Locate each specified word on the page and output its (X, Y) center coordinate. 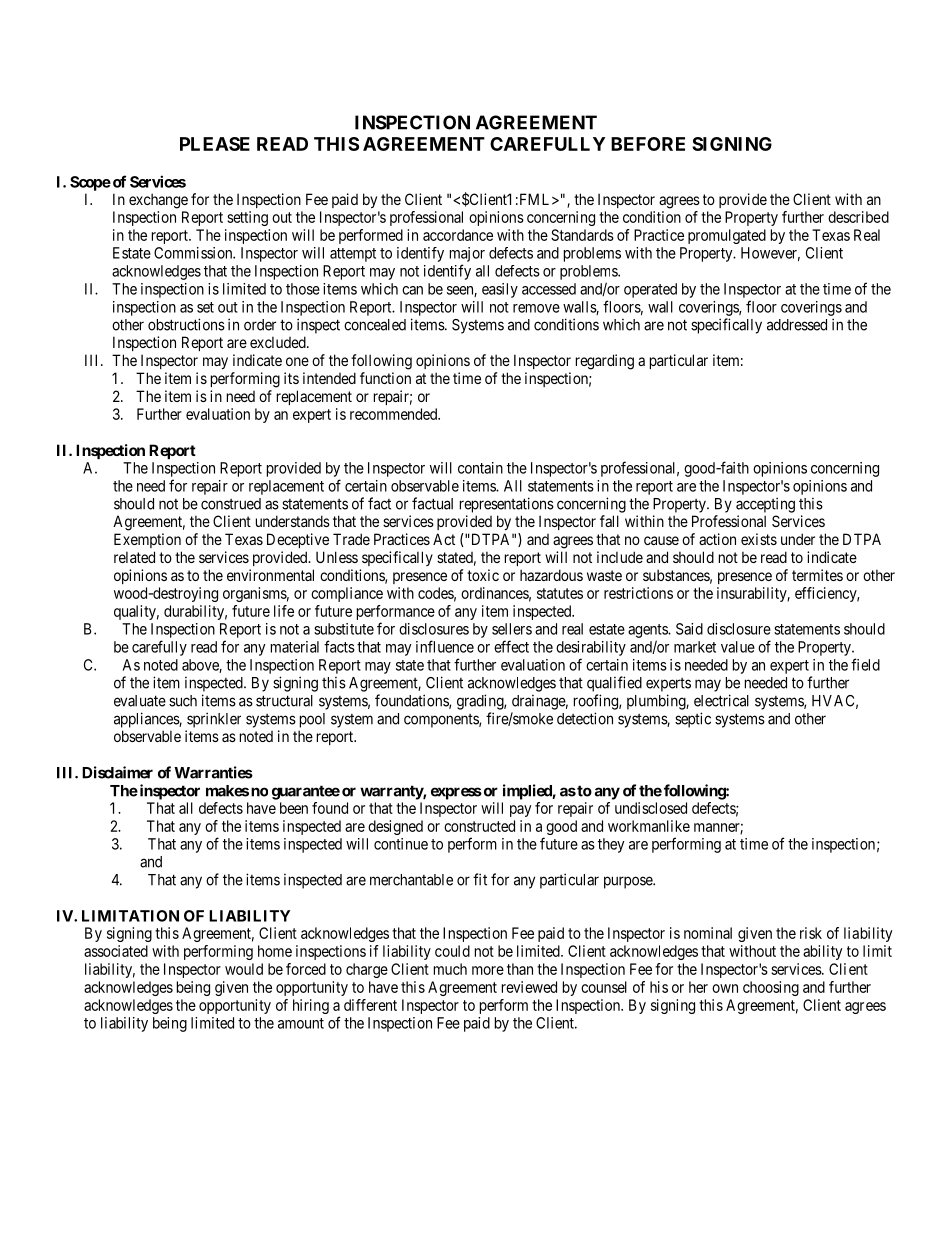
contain (480, 468)
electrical (721, 700)
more (488, 970)
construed (231, 504)
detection (585, 718)
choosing (771, 988)
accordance (458, 235)
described (858, 217)
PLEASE (215, 144)
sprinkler (214, 720)
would (244, 969)
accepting (765, 505)
